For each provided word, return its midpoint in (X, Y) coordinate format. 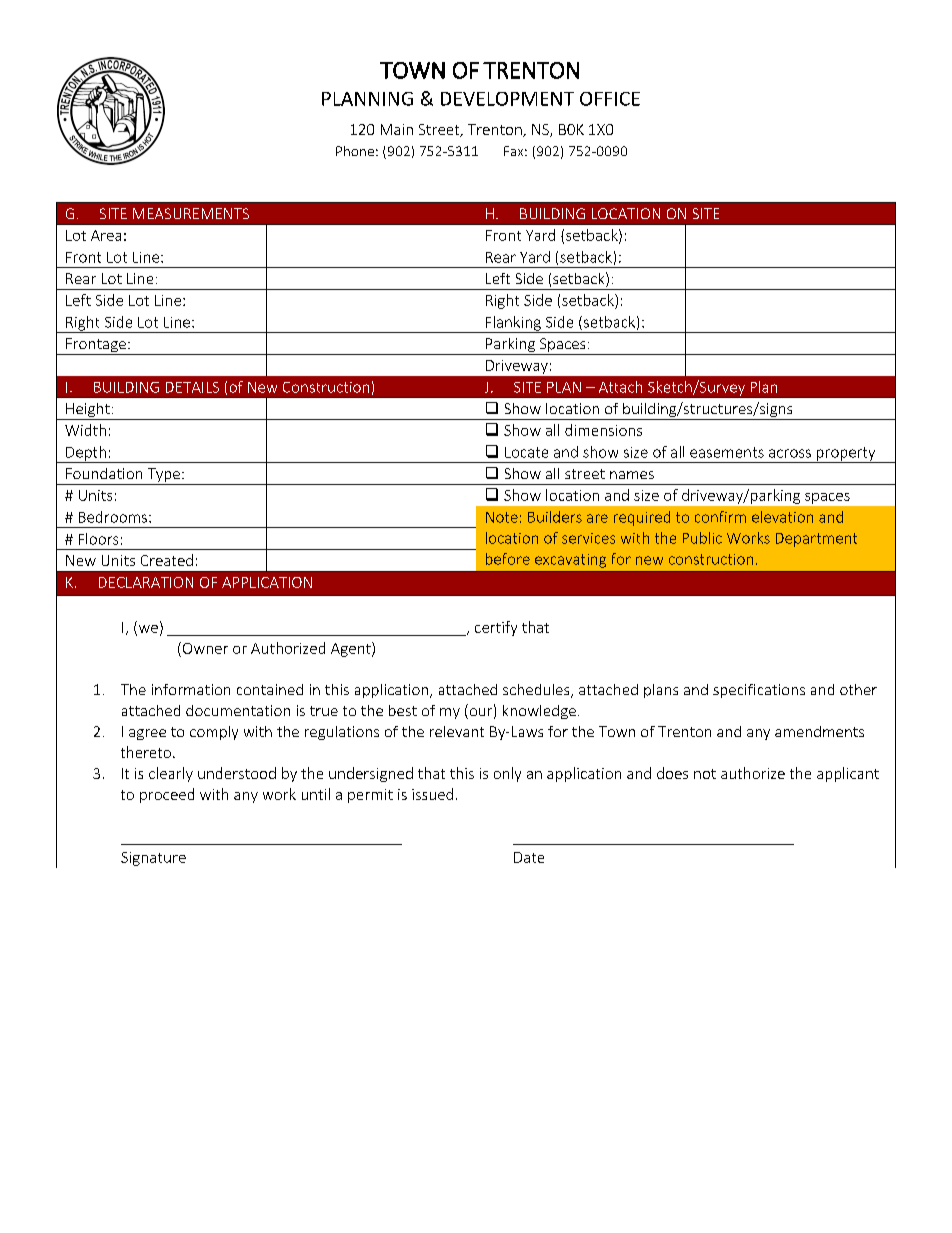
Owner (204, 648)
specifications (759, 691)
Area (106, 235)
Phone (355, 151)
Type (163, 476)
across (790, 453)
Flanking (513, 324)
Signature (153, 859)
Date (529, 857)
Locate (526, 452)
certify (496, 628)
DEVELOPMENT (507, 99)
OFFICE (610, 99)
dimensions (603, 430)
